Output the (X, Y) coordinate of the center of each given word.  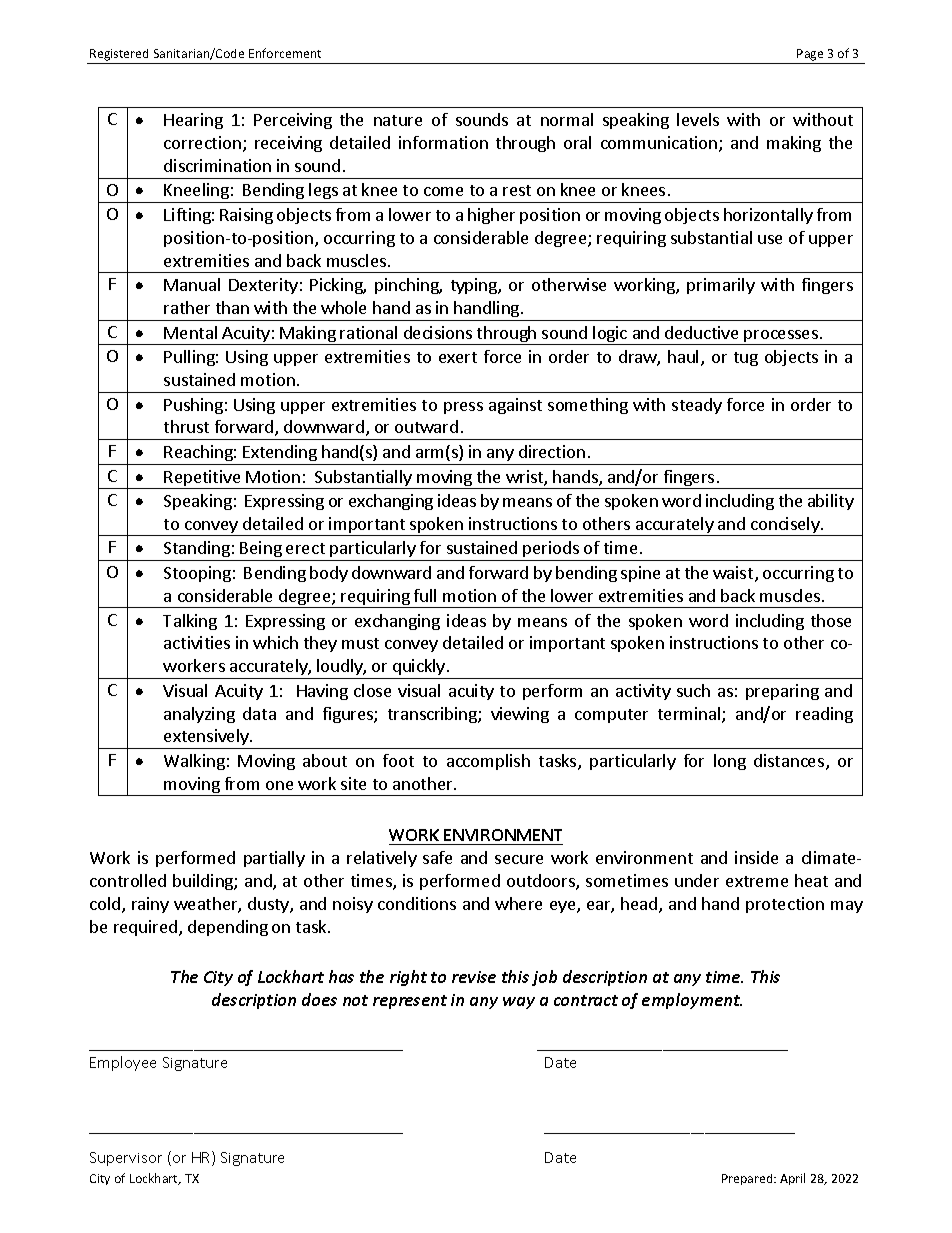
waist (733, 572)
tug (746, 359)
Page (810, 55)
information (443, 142)
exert (458, 357)
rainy (150, 905)
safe (437, 857)
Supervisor (126, 1159)
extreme (757, 881)
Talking (190, 622)
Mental (190, 332)
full (425, 595)
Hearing (193, 121)
